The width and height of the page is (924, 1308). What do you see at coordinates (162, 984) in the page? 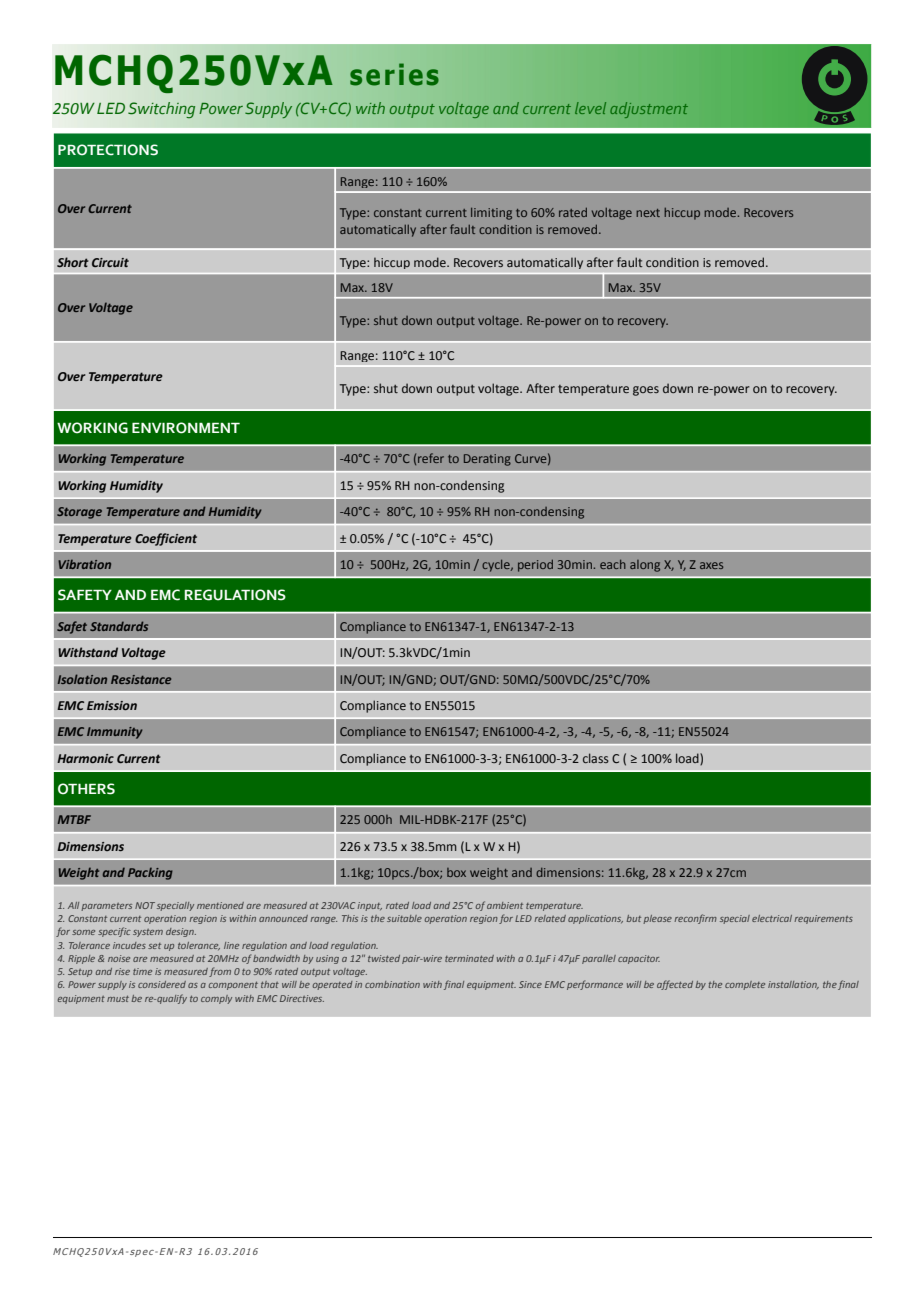
I see `considered` at bounding box center [162, 984].
